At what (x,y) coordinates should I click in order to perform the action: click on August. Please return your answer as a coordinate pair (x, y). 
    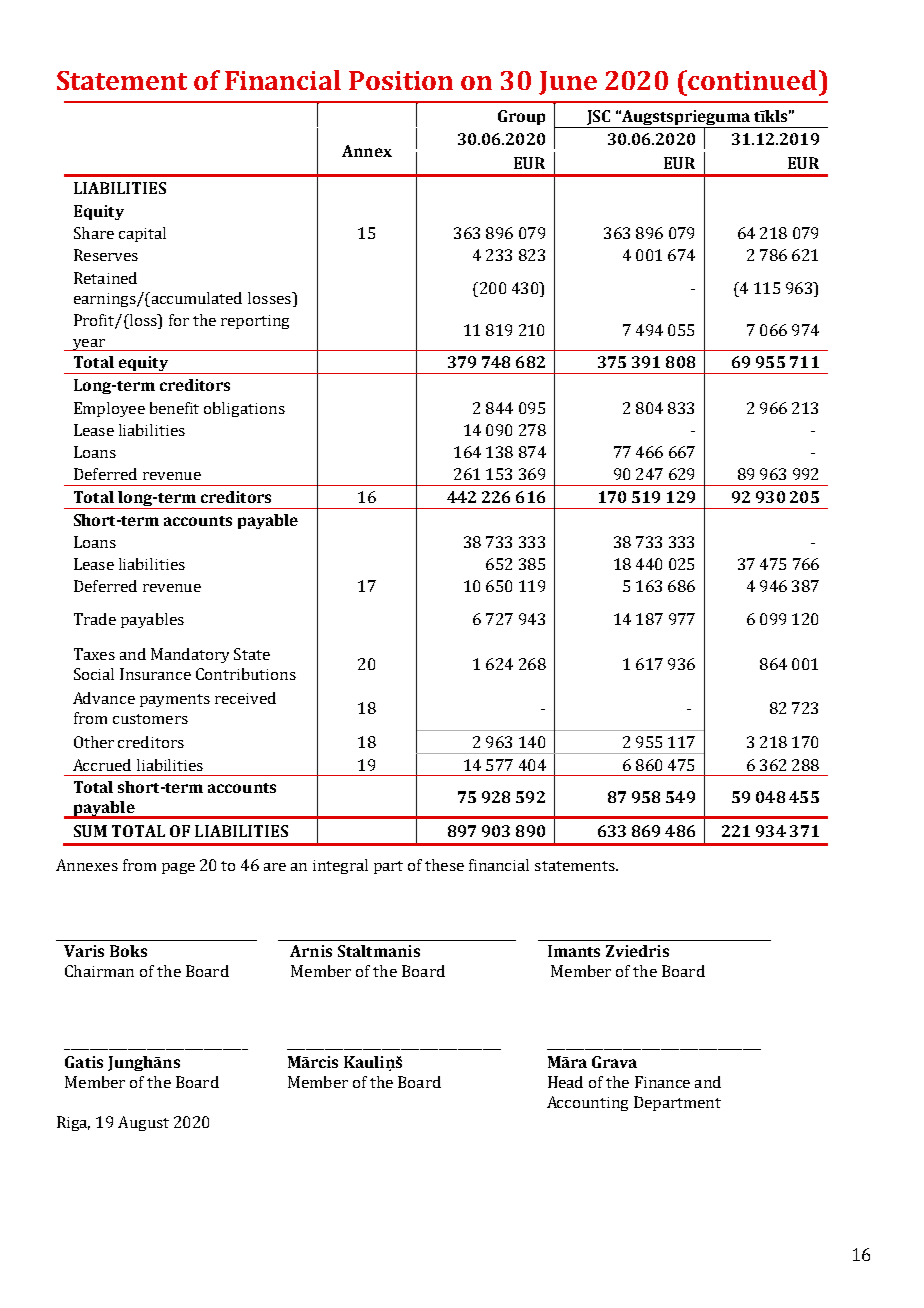
    Looking at the image, I should click on (143, 1123).
